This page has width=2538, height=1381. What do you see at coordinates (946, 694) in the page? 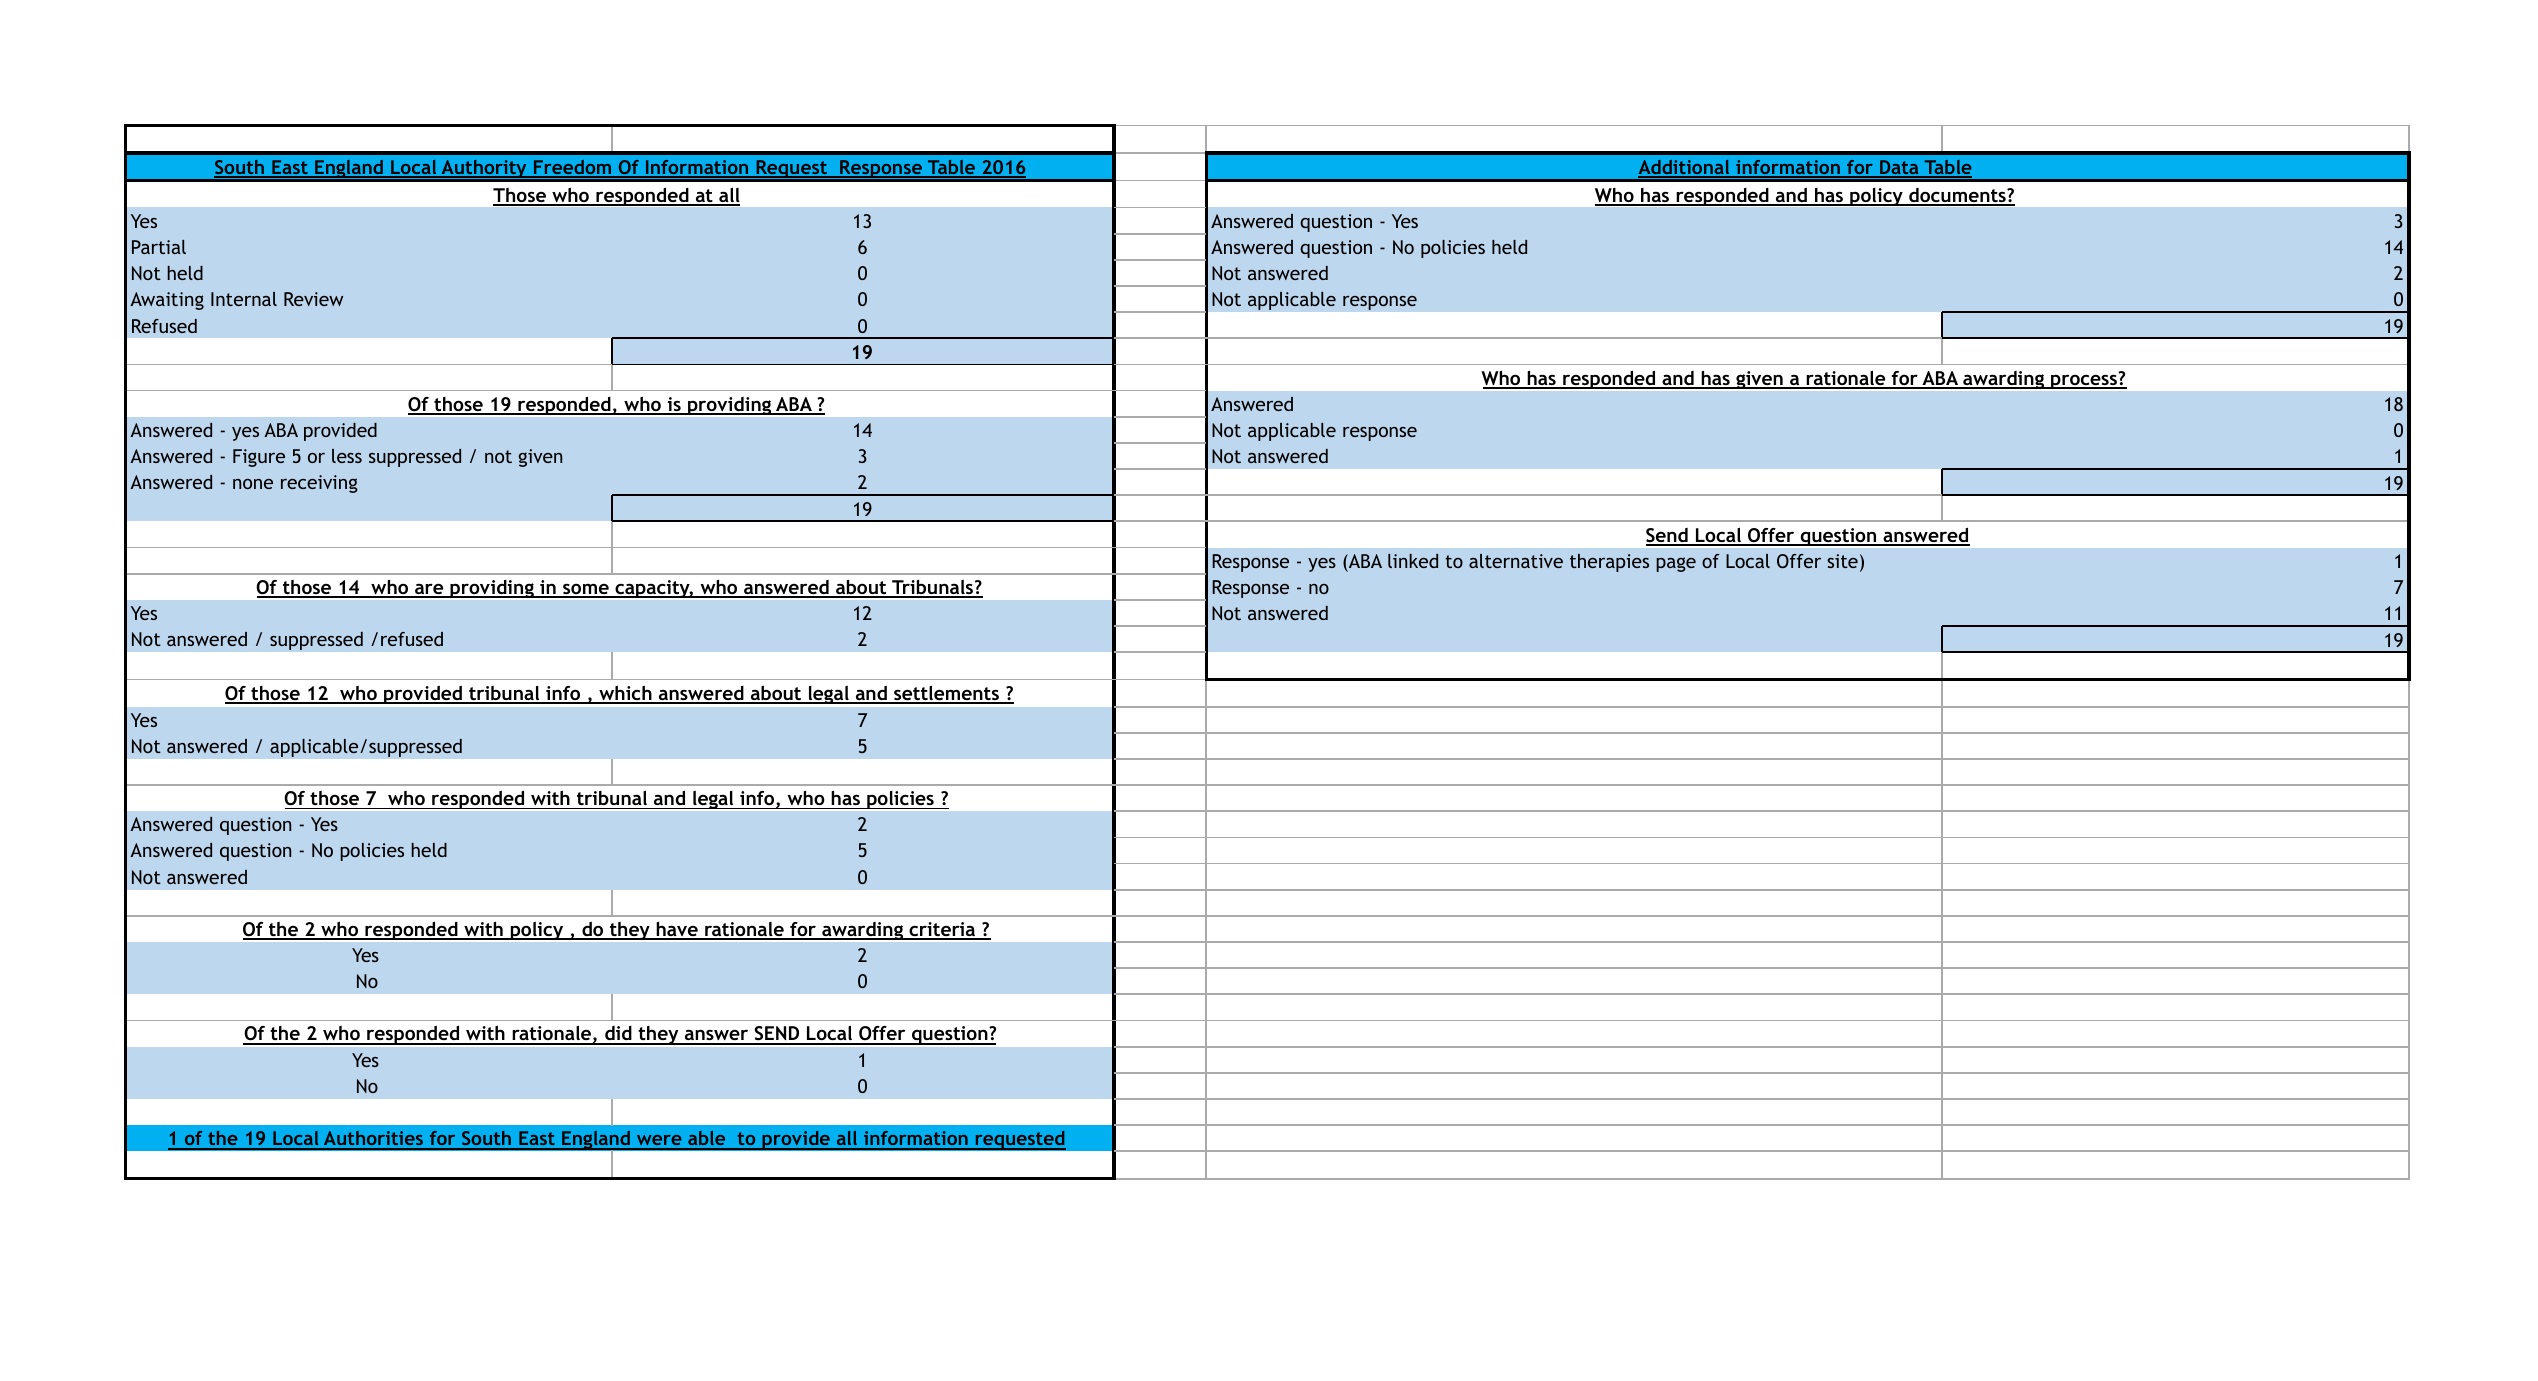
I see `settlements` at bounding box center [946, 694].
